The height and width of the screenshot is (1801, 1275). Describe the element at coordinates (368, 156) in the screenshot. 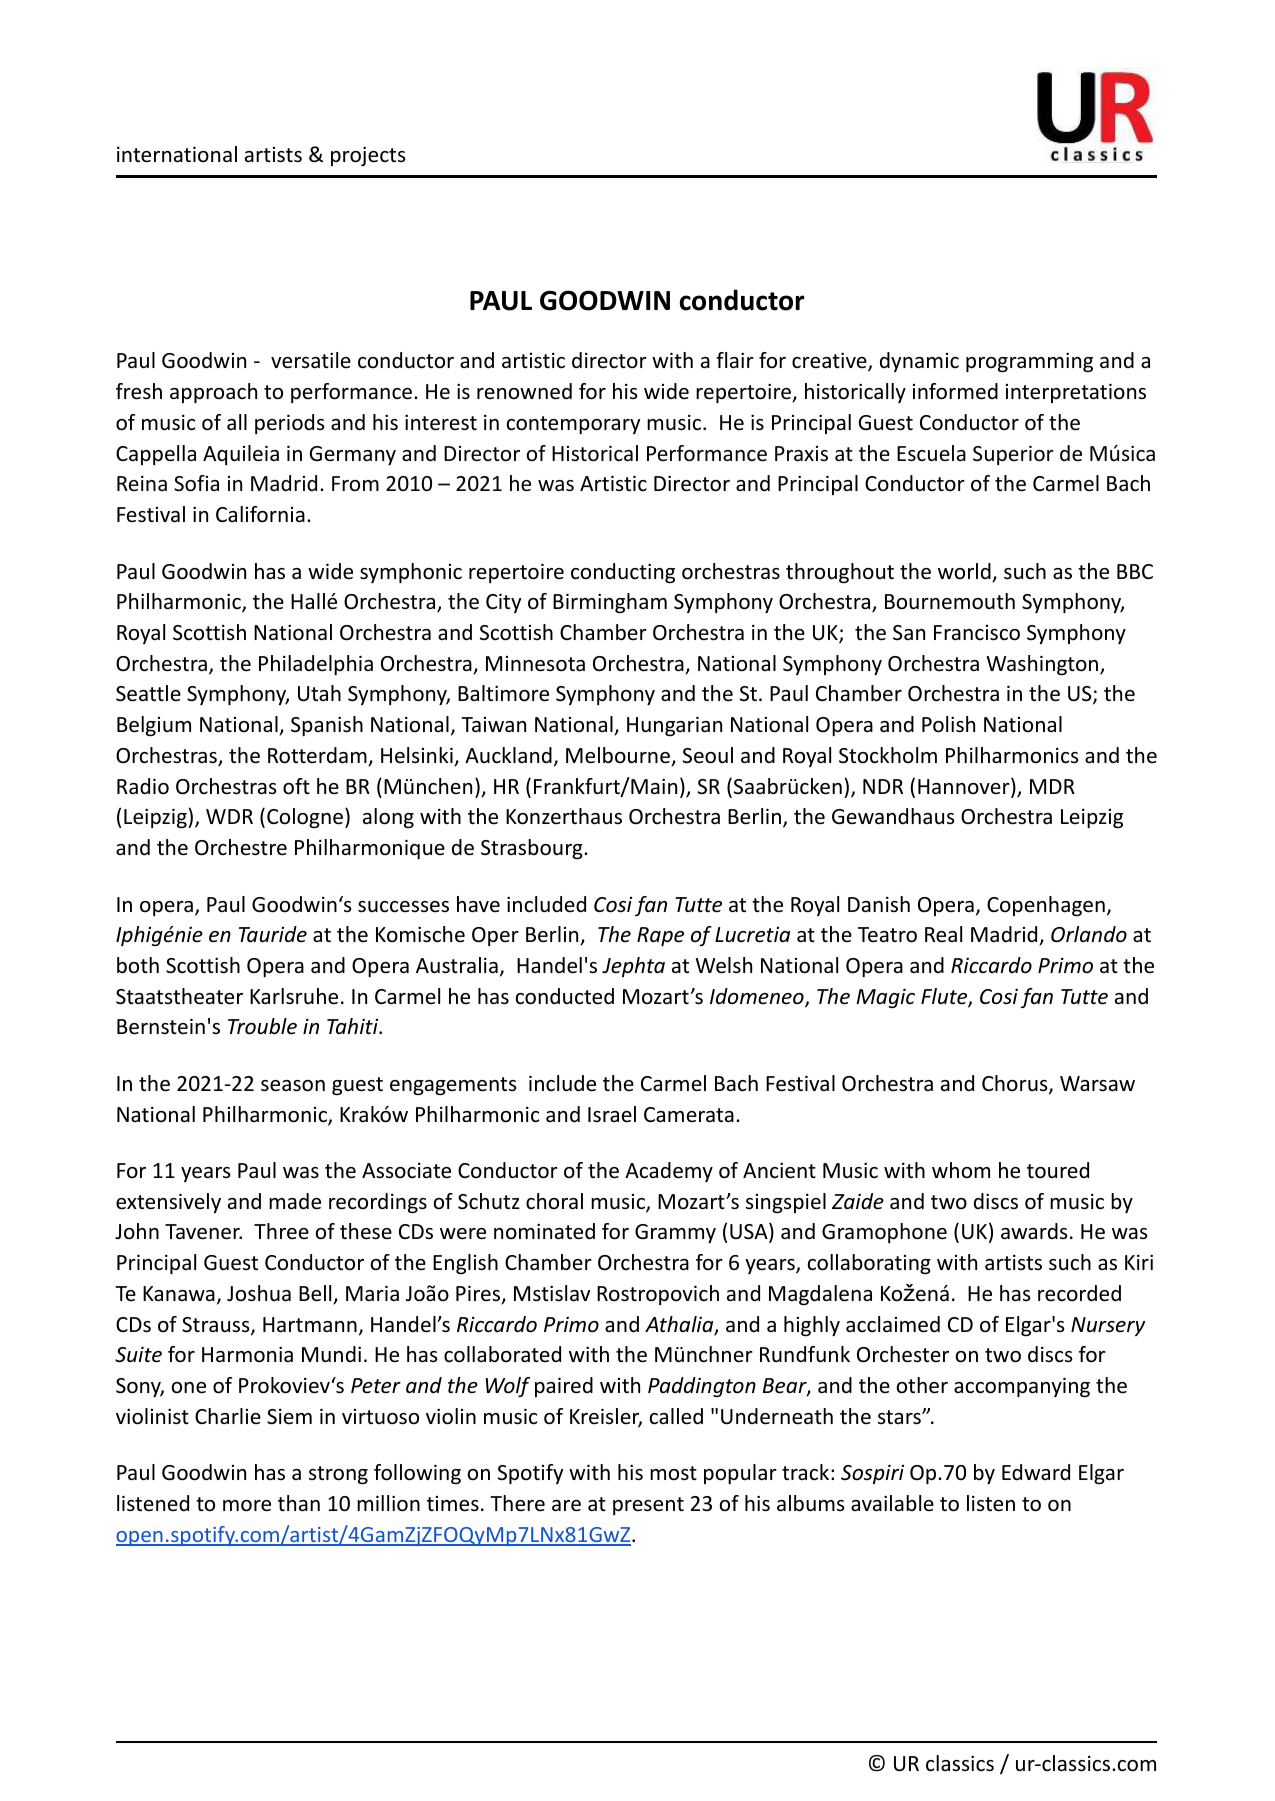

I see `projects` at that location.
